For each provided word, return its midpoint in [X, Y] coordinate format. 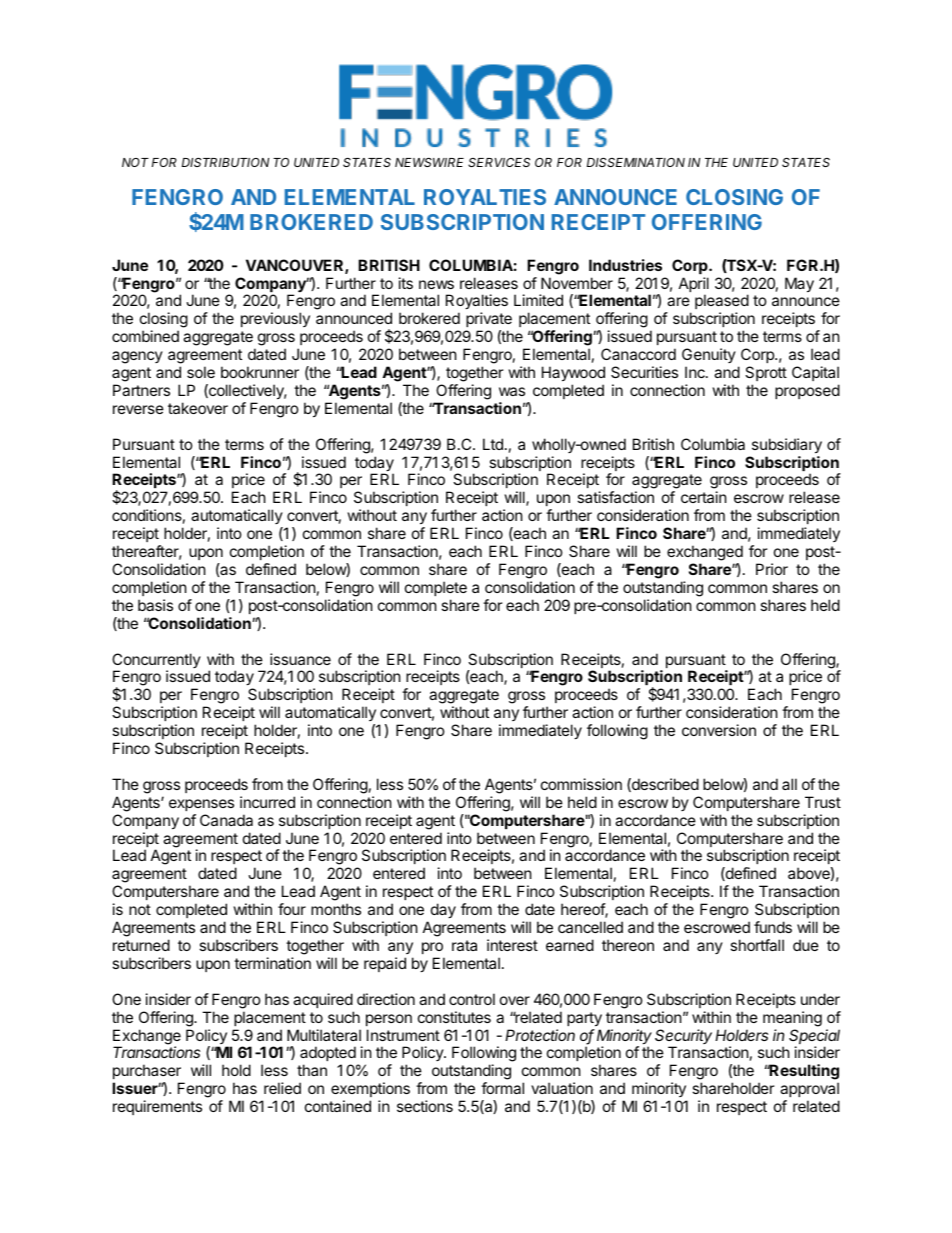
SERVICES [499, 162]
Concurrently [156, 662]
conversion [719, 730]
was [512, 391]
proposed [807, 391]
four [292, 909]
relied [282, 1088]
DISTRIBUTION [225, 162]
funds [773, 927]
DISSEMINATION [636, 162]
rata [464, 945]
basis [155, 605]
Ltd [493, 444]
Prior [772, 569]
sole [201, 372]
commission [581, 784]
